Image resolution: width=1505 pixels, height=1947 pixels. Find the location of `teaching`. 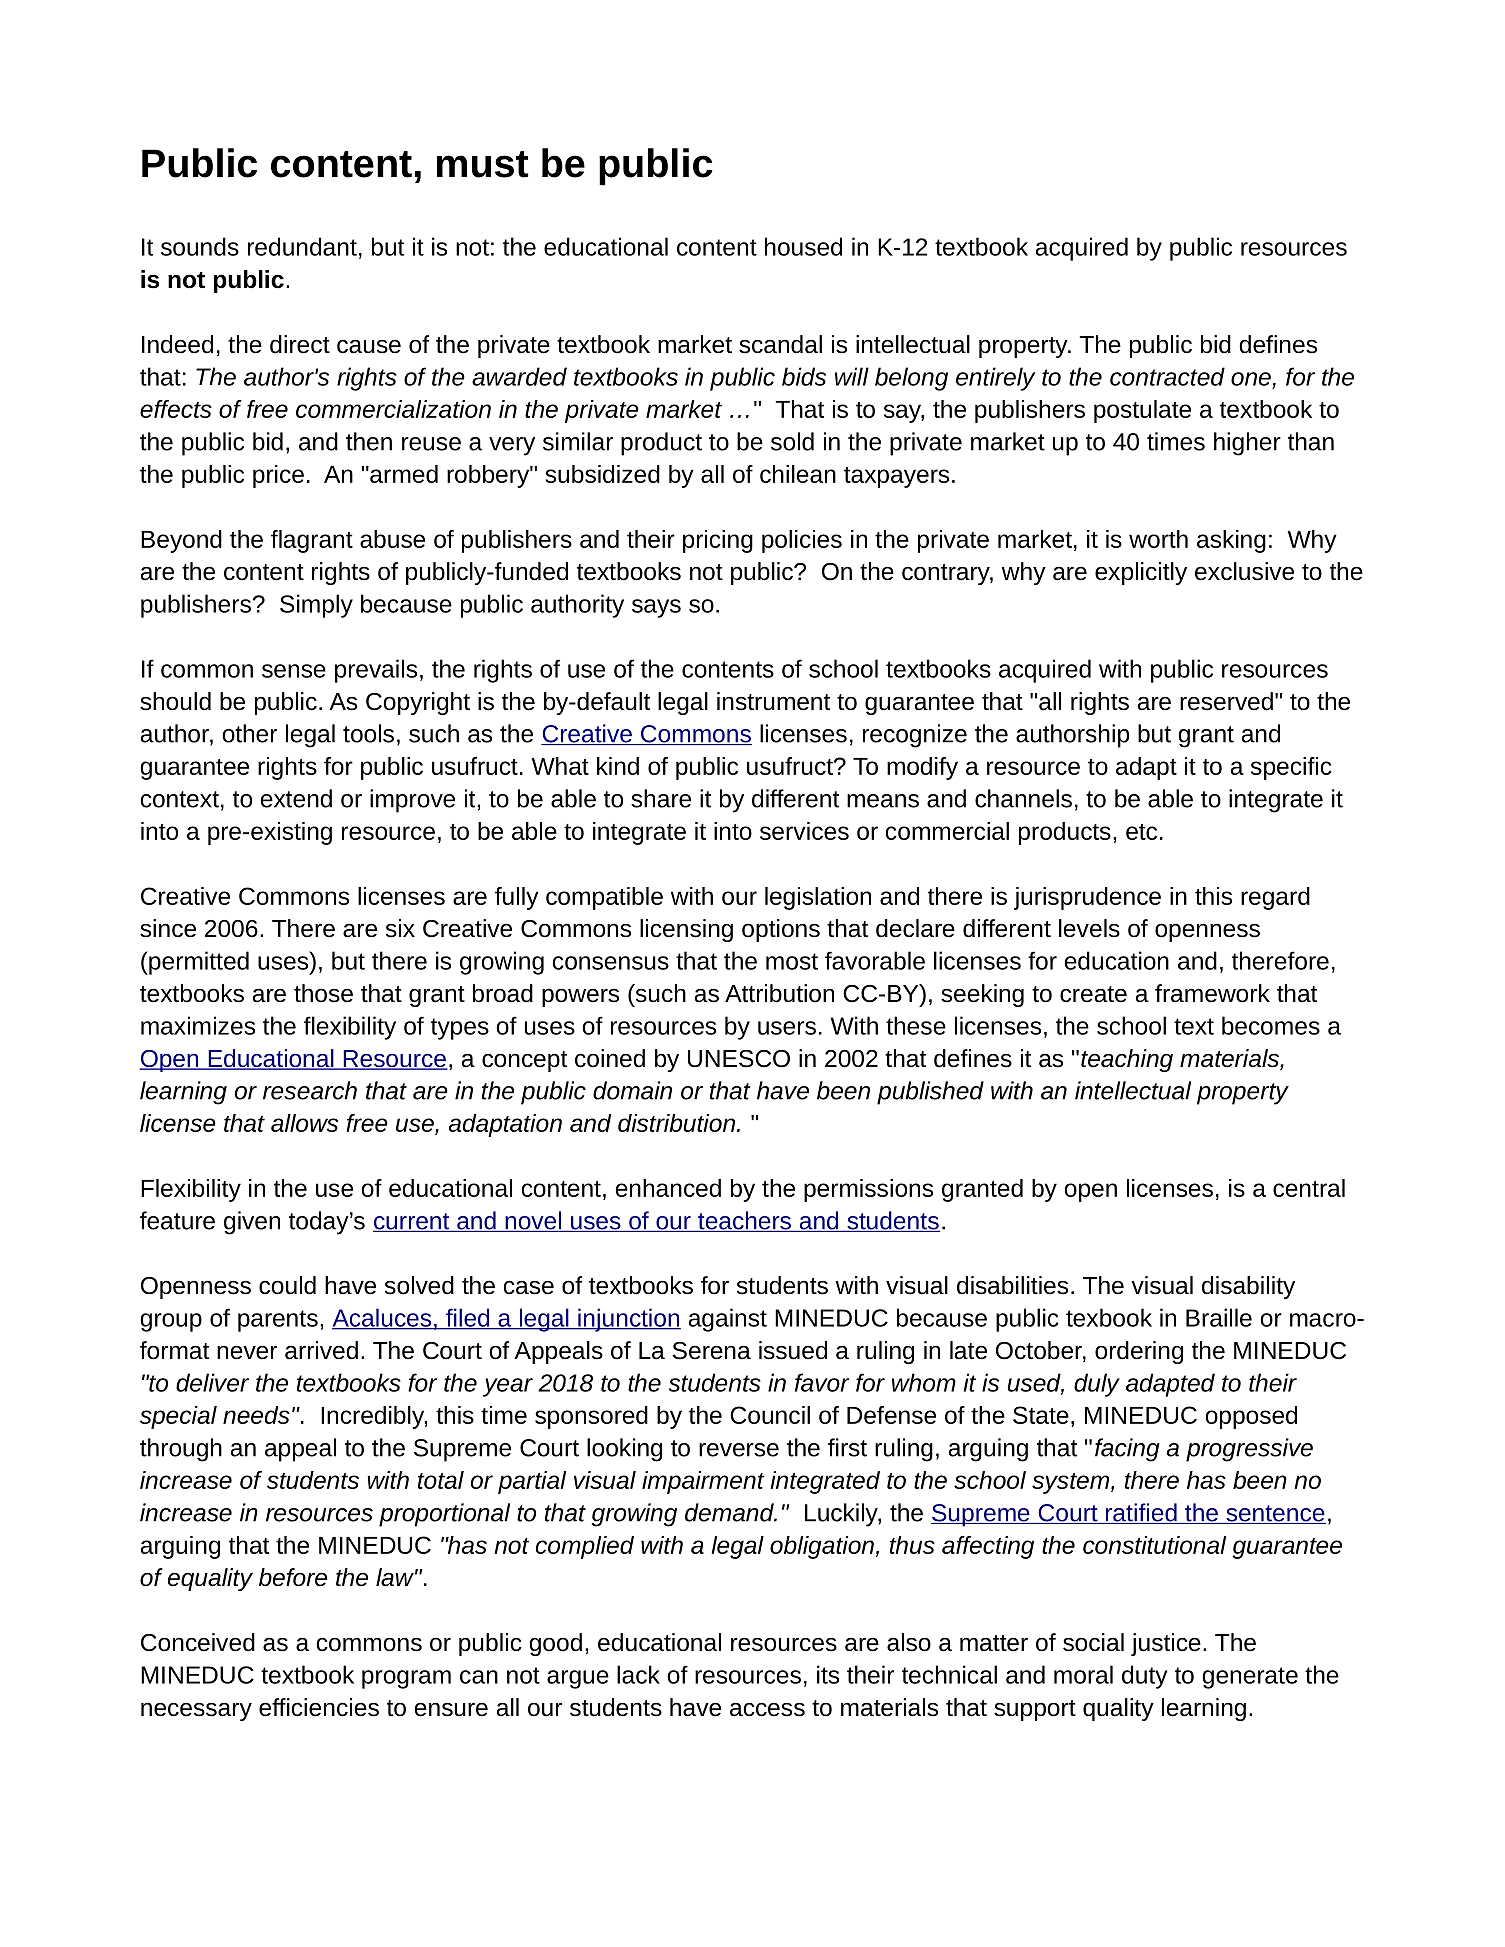

teaching is located at coordinates (1127, 1060).
